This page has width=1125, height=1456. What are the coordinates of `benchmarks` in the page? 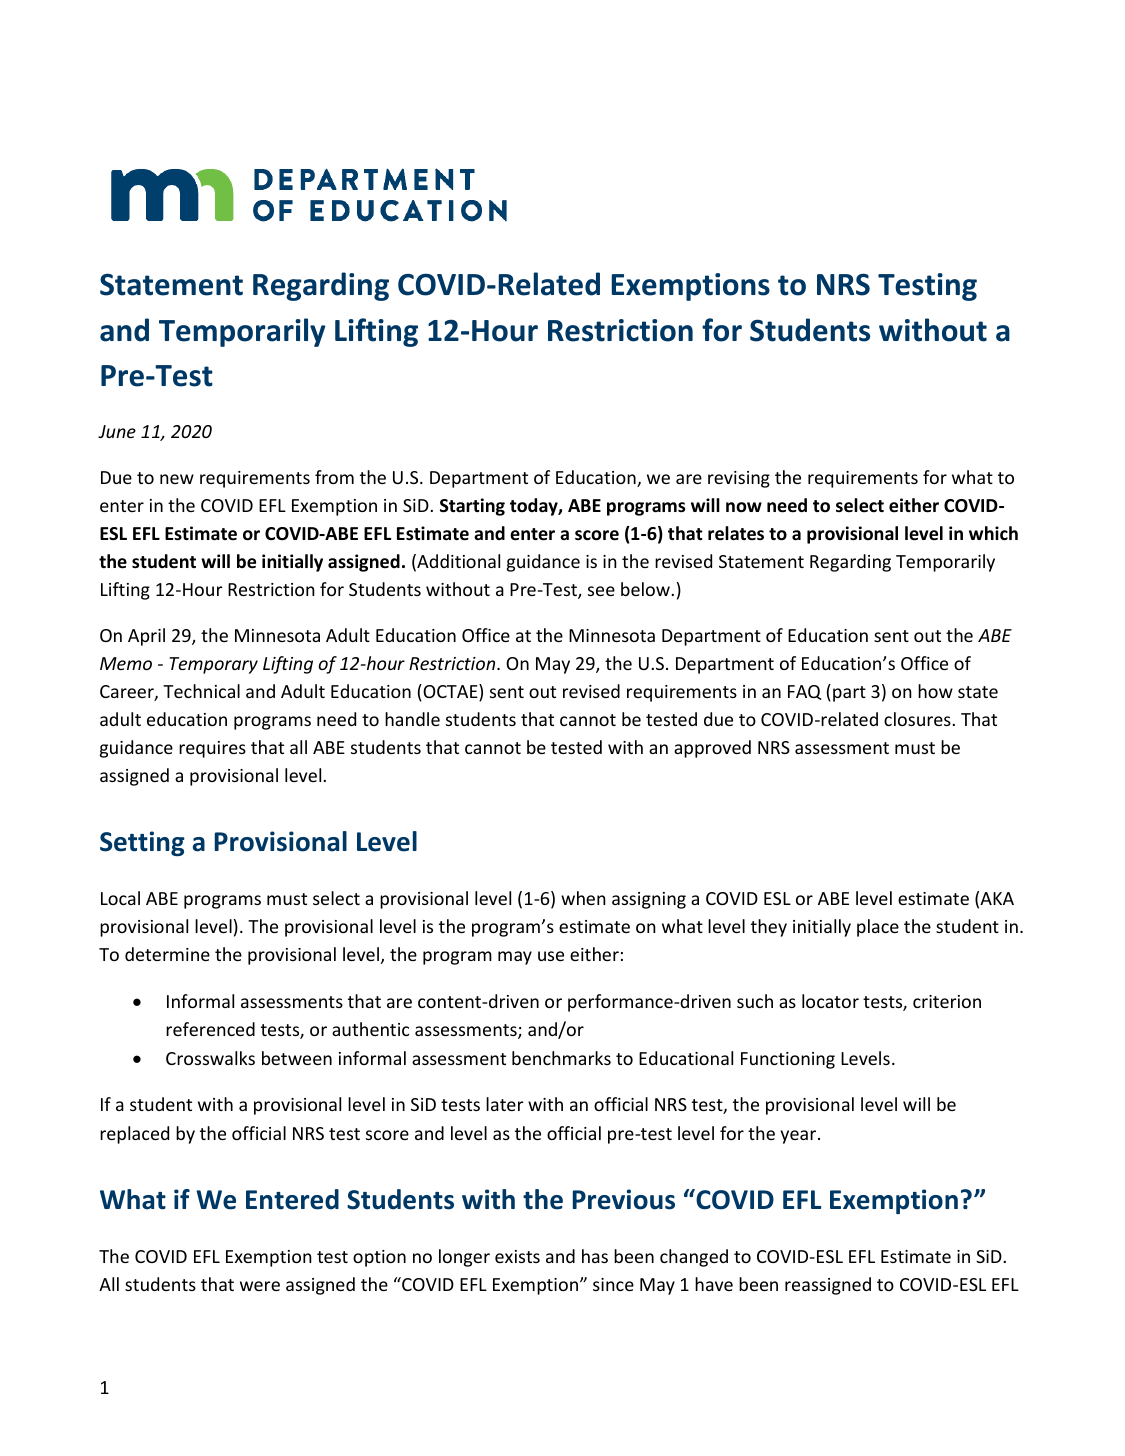 It's located at (561, 1058).
